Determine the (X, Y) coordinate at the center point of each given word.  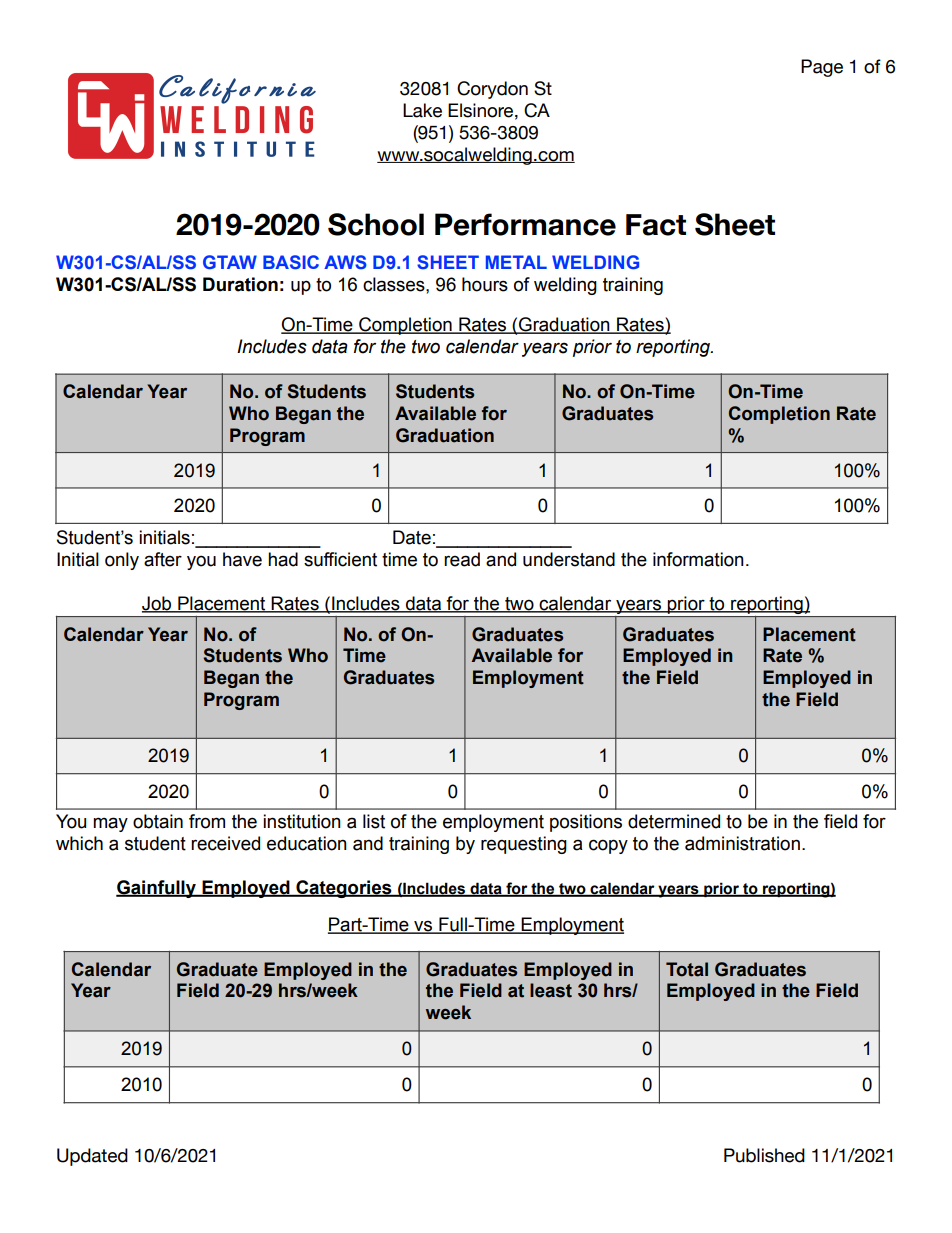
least (551, 990)
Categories (344, 889)
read (462, 559)
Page (822, 68)
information (698, 559)
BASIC (291, 262)
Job (158, 604)
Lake (422, 110)
